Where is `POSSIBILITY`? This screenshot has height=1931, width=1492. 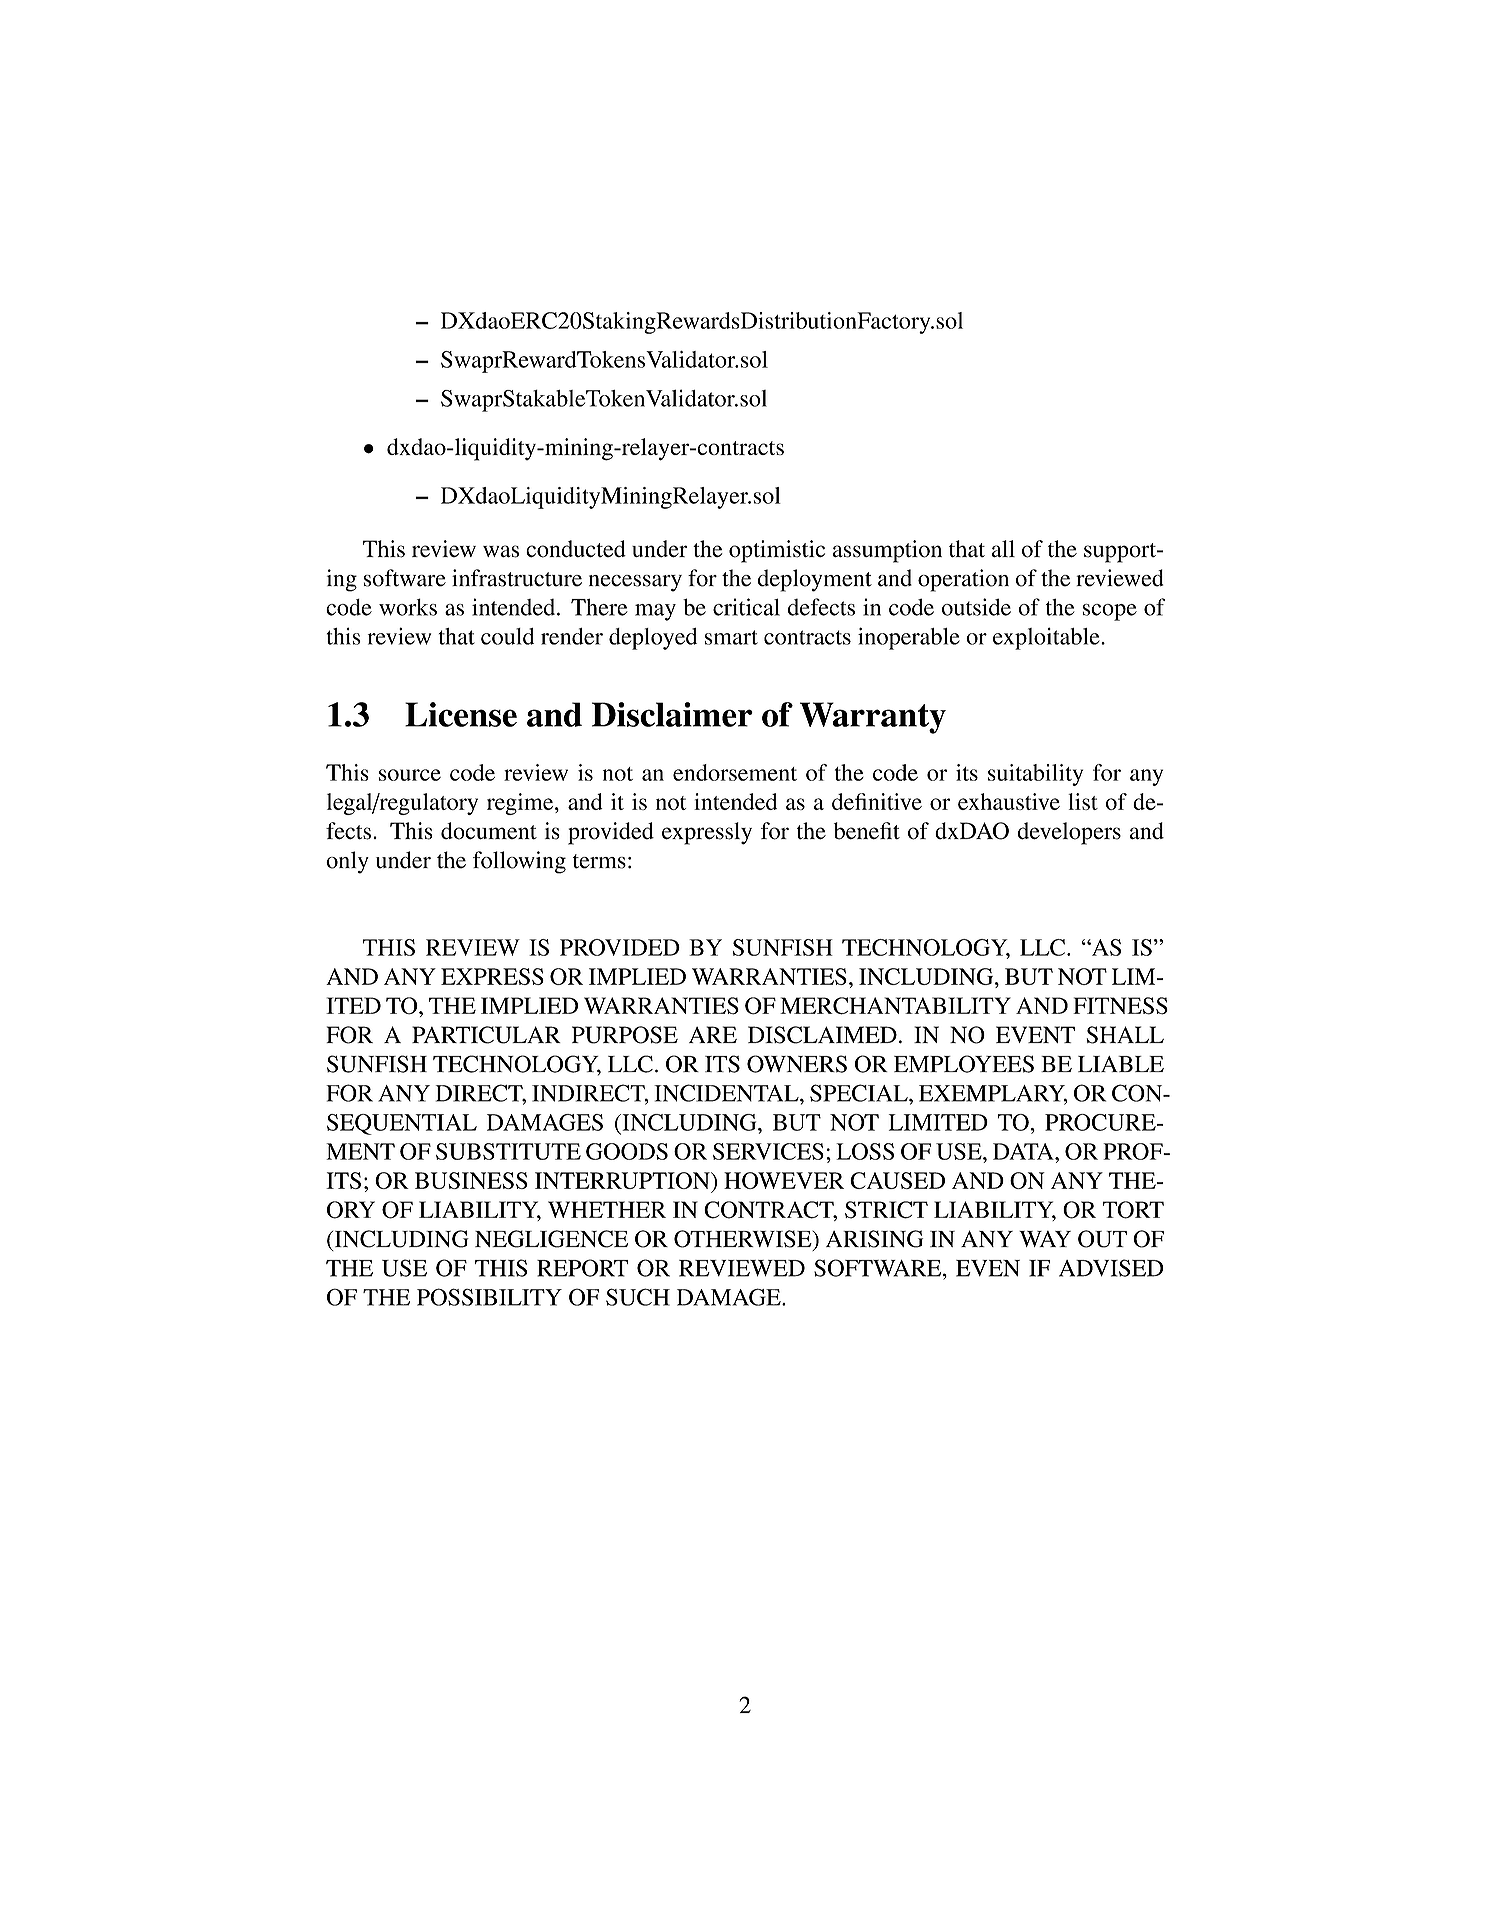
POSSIBILITY is located at coordinates (489, 1297).
